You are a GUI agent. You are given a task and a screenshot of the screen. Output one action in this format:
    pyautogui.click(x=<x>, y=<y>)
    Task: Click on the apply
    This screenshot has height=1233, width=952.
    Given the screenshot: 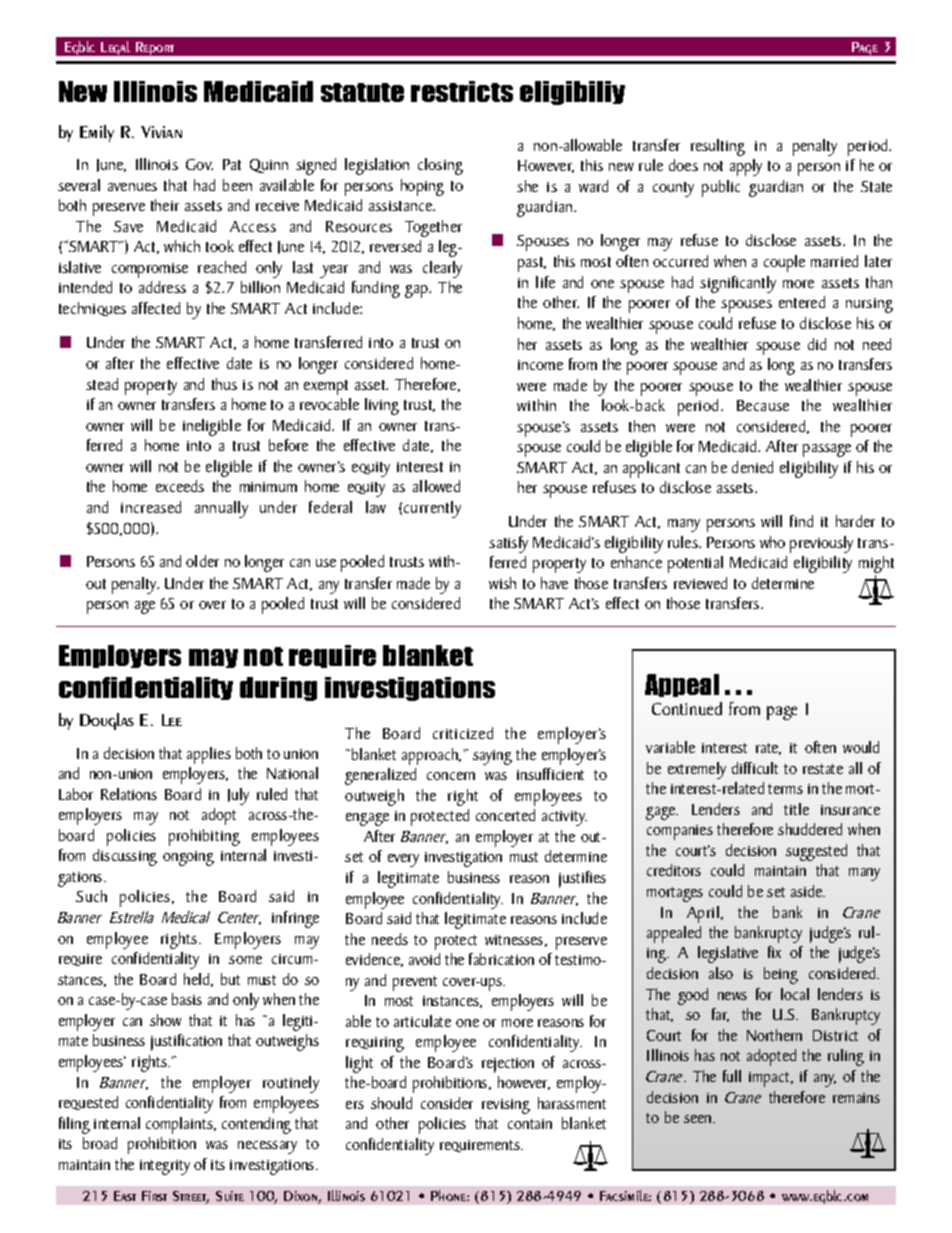 What is the action you would take?
    pyautogui.click(x=746, y=167)
